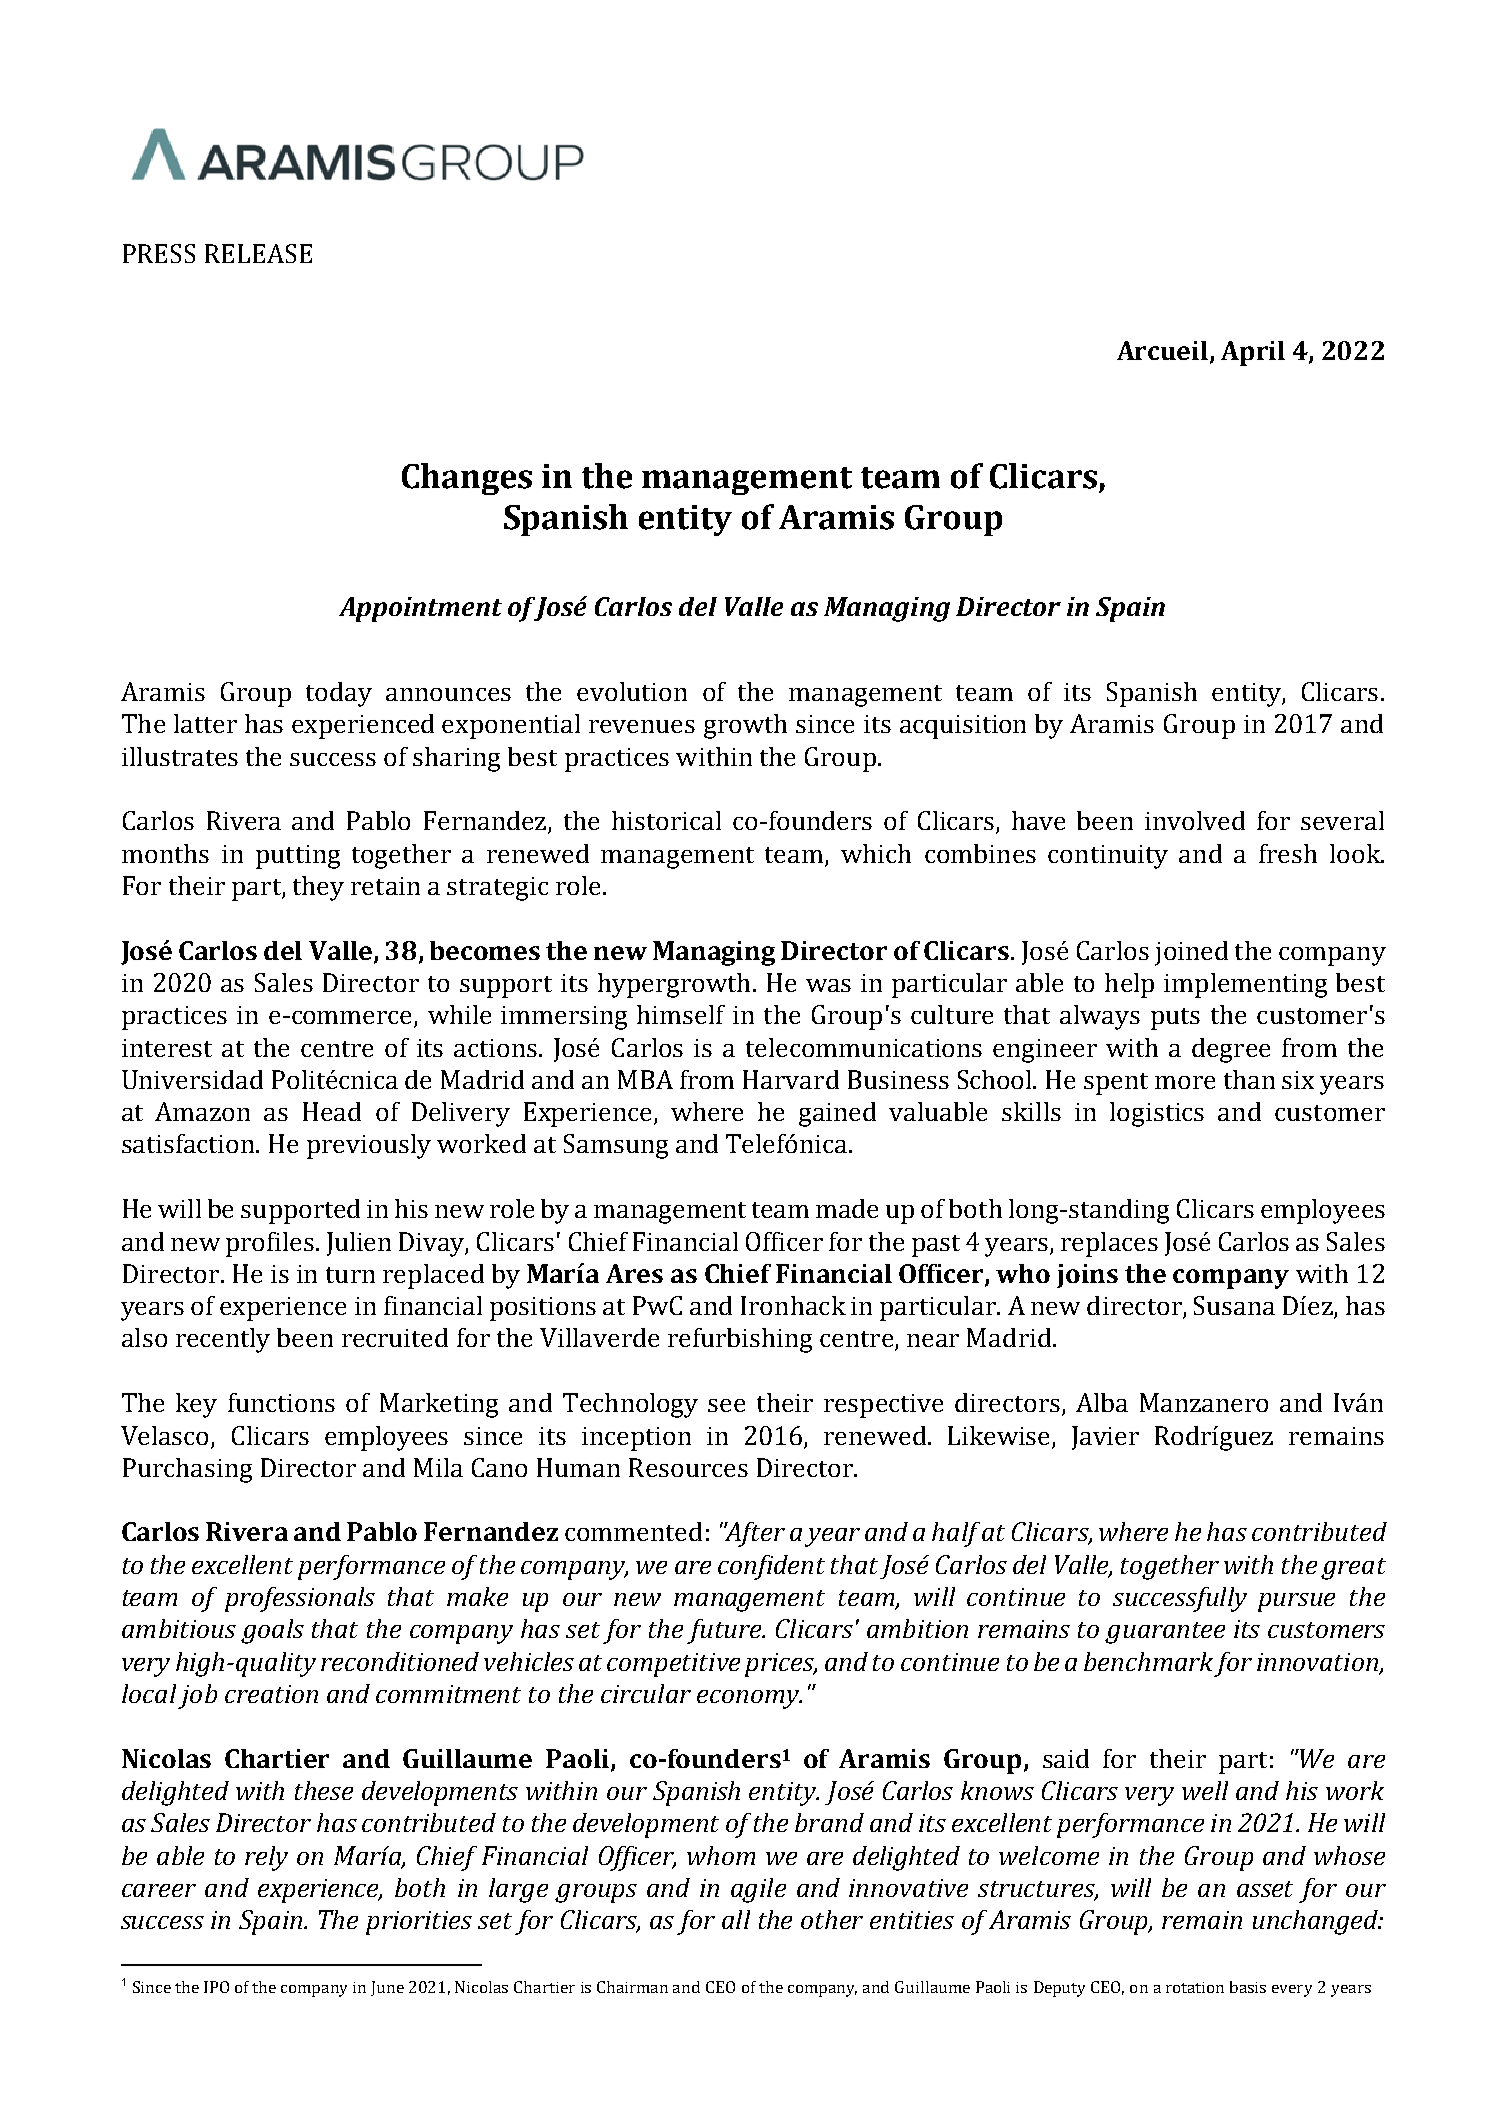 The image size is (1492, 2110). I want to click on evolution, so click(632, 691).
